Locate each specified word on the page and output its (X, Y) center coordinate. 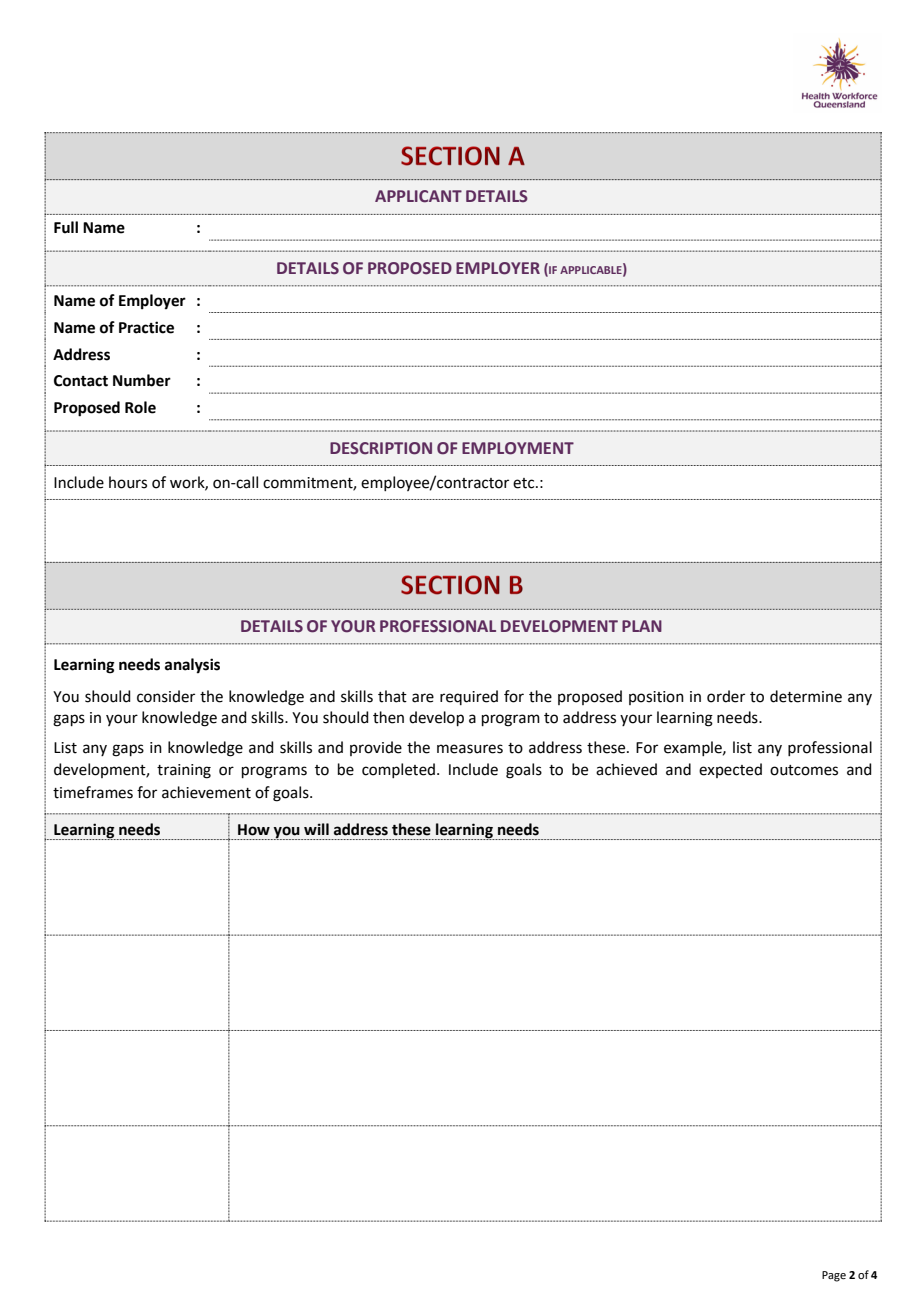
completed (398, 770)
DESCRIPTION (381, 448)
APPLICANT (418, 196)
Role (140, 407)
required (469, 697)
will (316, 829)
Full (66, 227)
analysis (192, 666)
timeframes (93, 792)
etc (525, 483)
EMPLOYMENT (518, 448)
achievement (206, 792)
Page (834, 1276)
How (254, 830)
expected (730, 770)
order (726, 696)
